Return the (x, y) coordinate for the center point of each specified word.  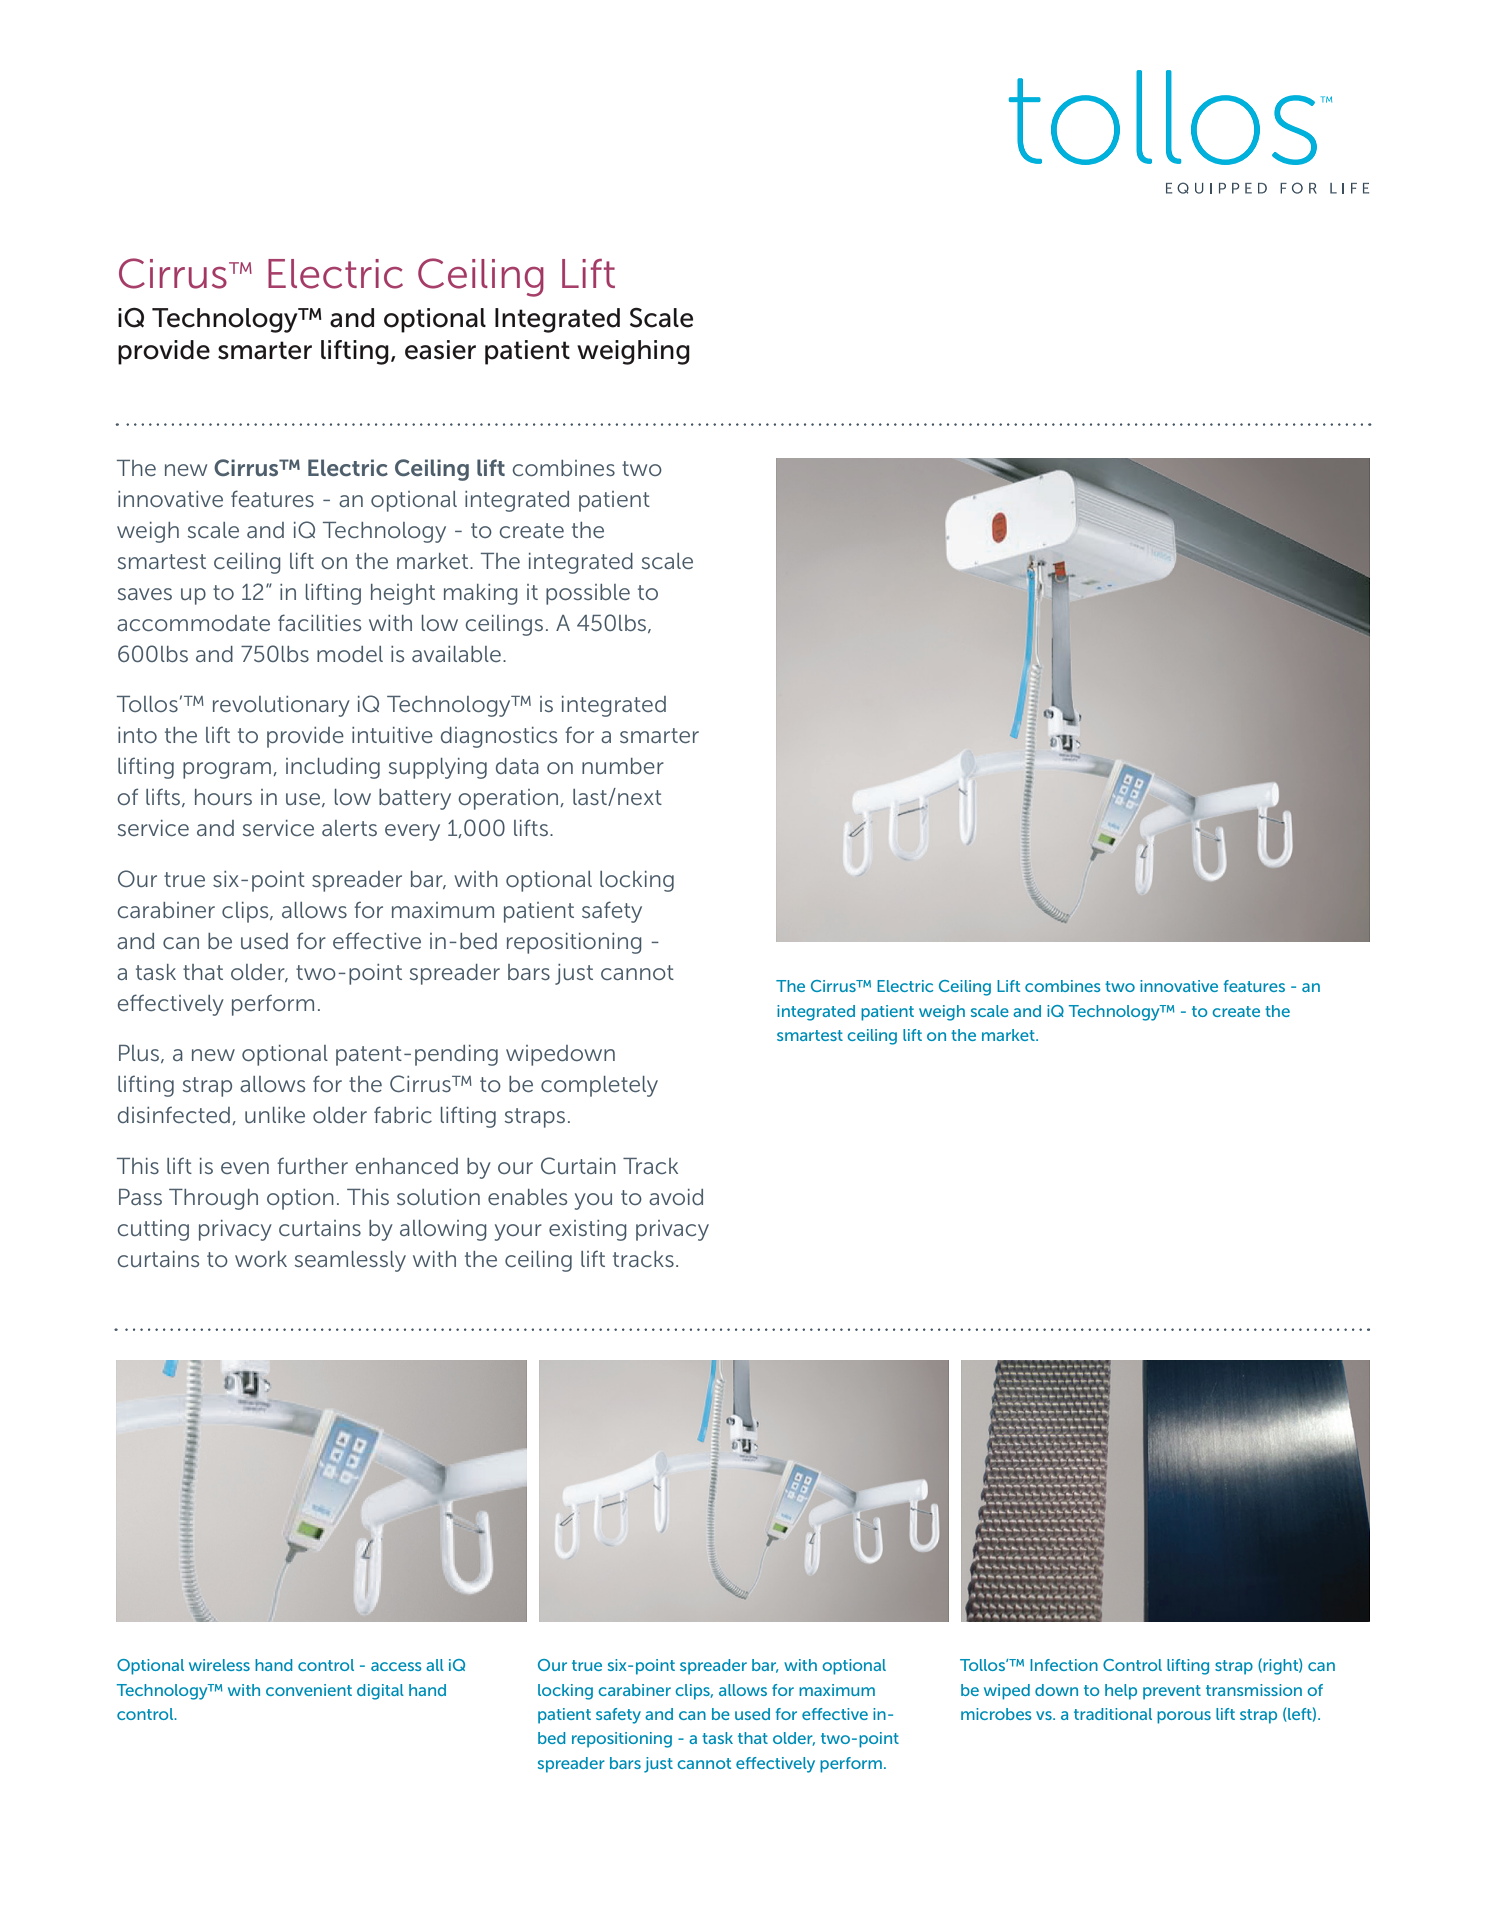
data (517, 766)
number (623, 766)
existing (588, 1230)
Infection (1064, 1665)
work (261, 1259)
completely (599, 1086)
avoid (676, 1197)
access (396, 1666)
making (481, 594)
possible (588, 594)
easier (440, 350)
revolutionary (281, 706)
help (1121, 1692)
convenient (309, 1690)
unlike (275, 1115)
